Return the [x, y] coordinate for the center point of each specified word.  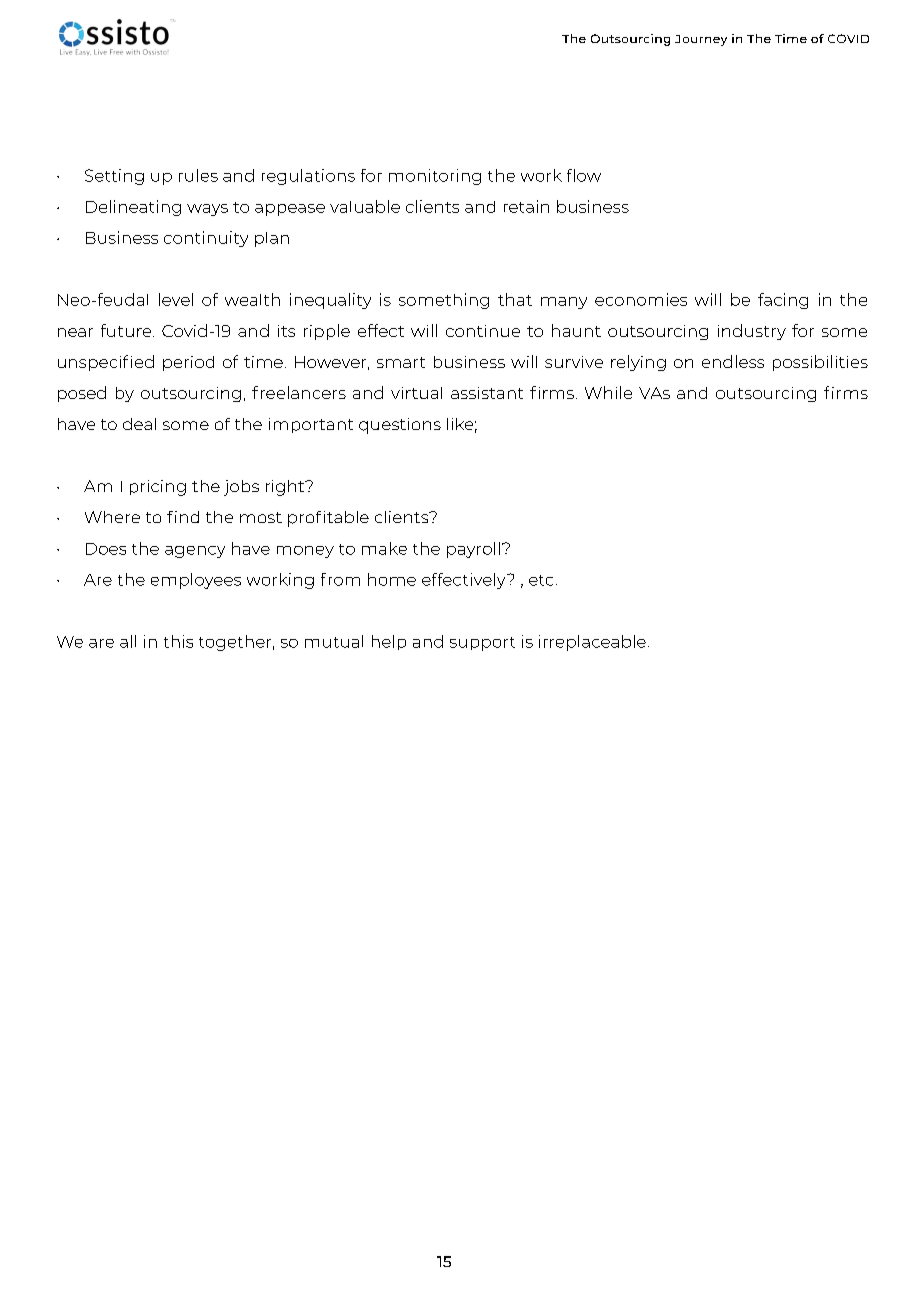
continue [483, 331]
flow [584, 175]
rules [198, 175]
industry [752, 332]
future [127, 330]
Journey [701, 40]
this [178, 641]
